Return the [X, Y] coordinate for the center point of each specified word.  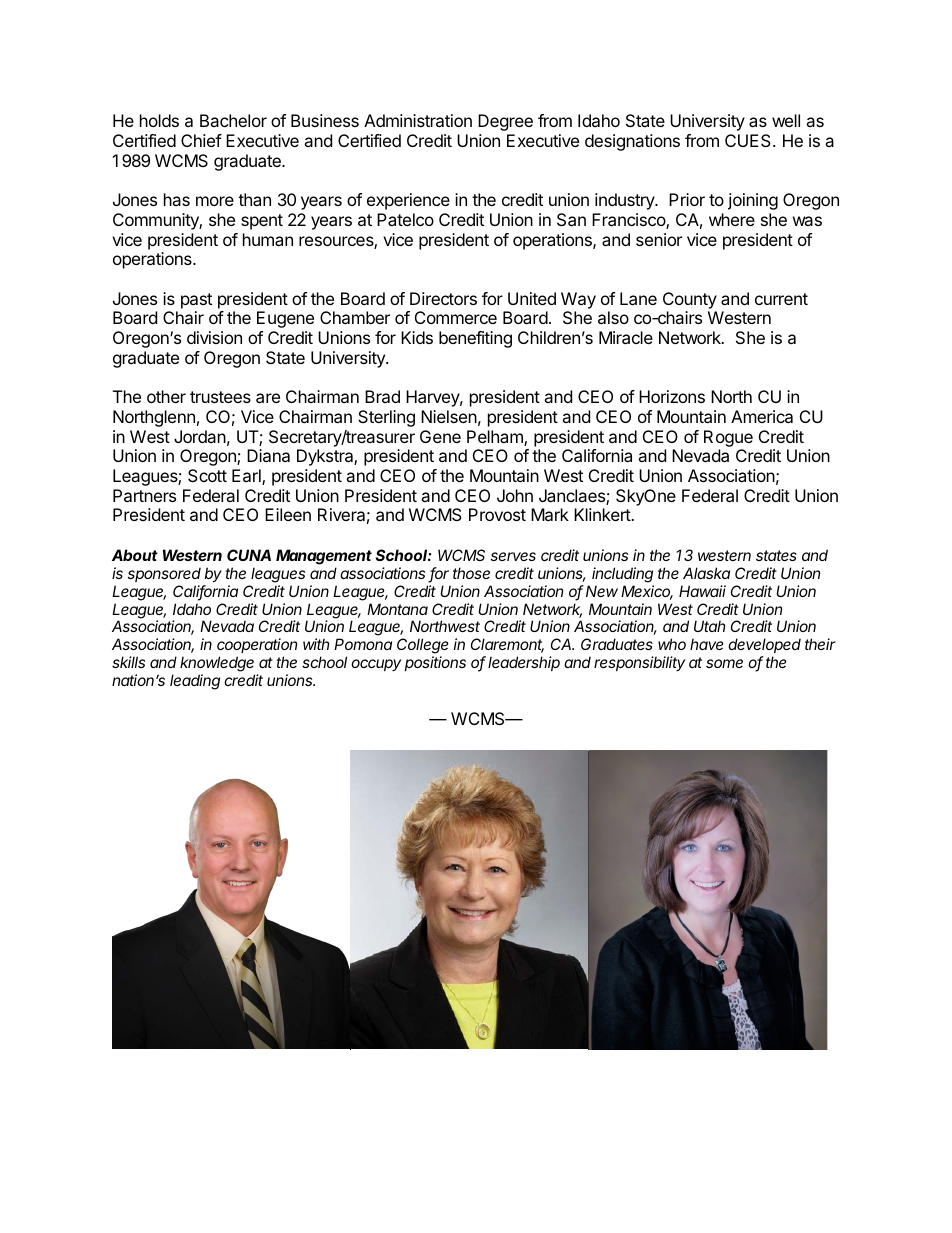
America [762, 416]
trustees [220, 397]
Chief [201, 140]
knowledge [217, 665]
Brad [382, 396]
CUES [749, 140]
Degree [505, 122]
